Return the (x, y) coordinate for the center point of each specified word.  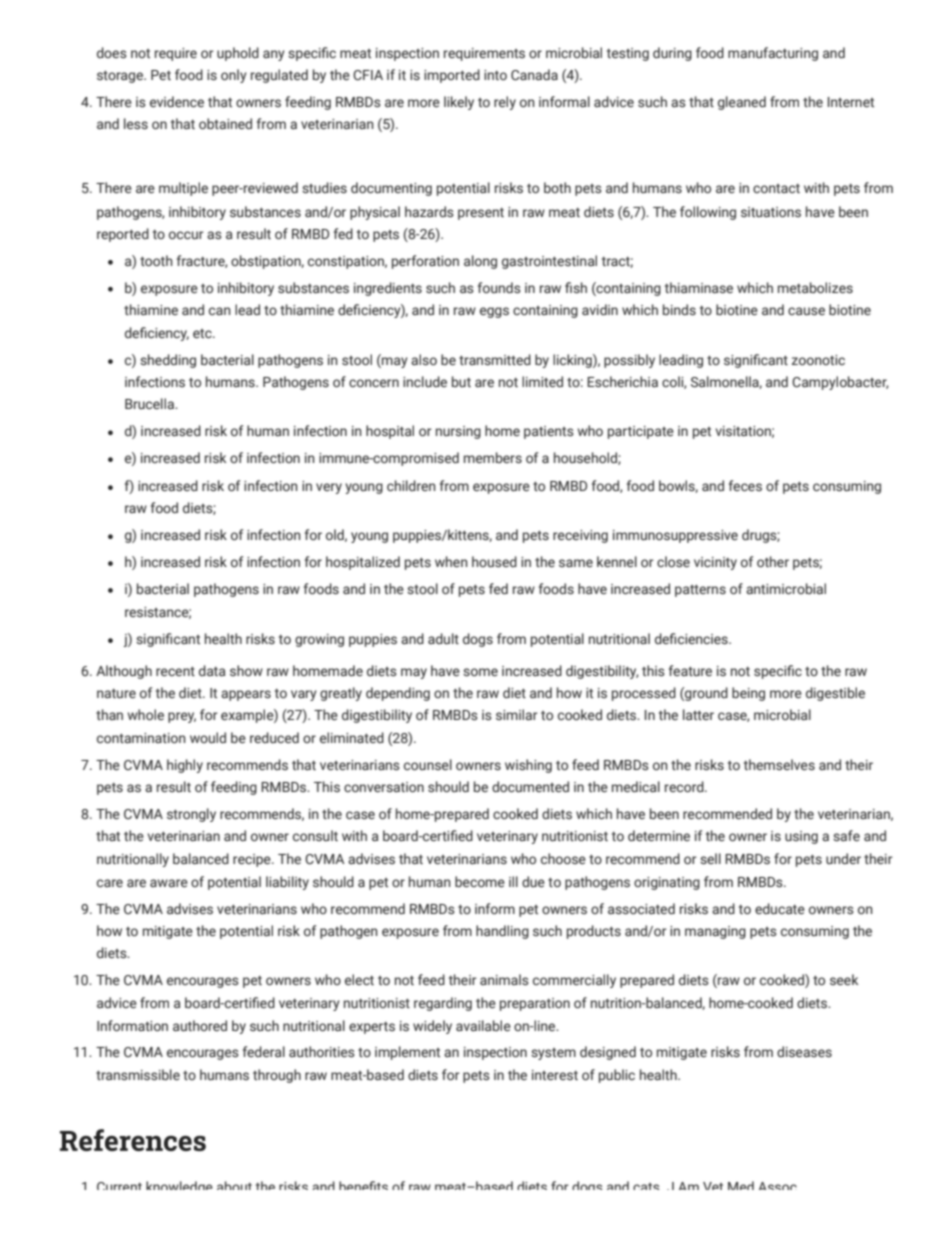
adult (443, 638)
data (212, 670)
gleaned (742, 103)
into (495, 75)
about (234, 1185)
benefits (363, 1185)
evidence (177, 101)
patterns (700, 591)
